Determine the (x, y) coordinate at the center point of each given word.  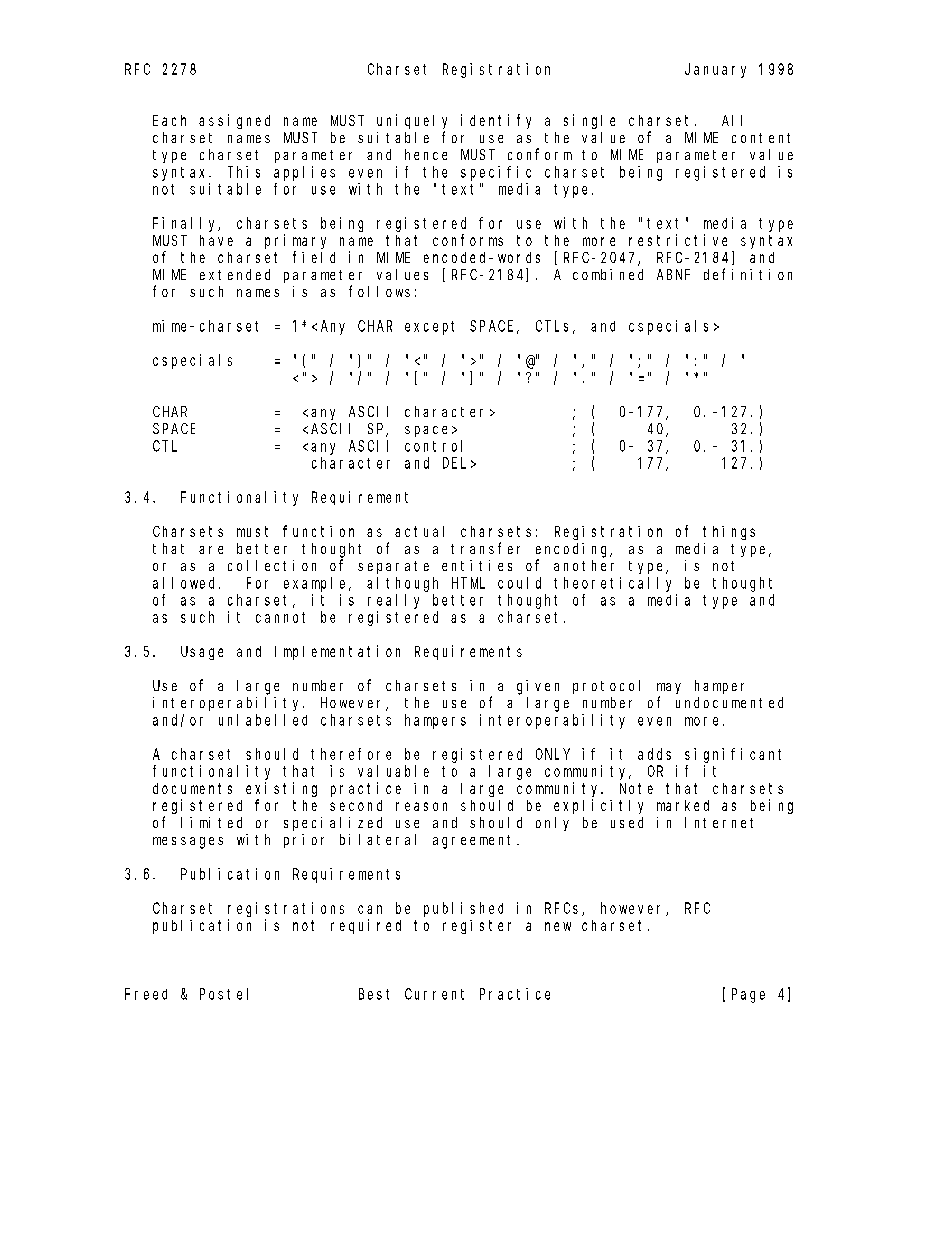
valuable (393, 771)
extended (235, 274)
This (244, 172)
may (669, 688)
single (589, 121)
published (463, 909)
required (366, 926)
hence (426, 154)
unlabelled (263, 720)
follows (379, 291)
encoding (574, 550)
